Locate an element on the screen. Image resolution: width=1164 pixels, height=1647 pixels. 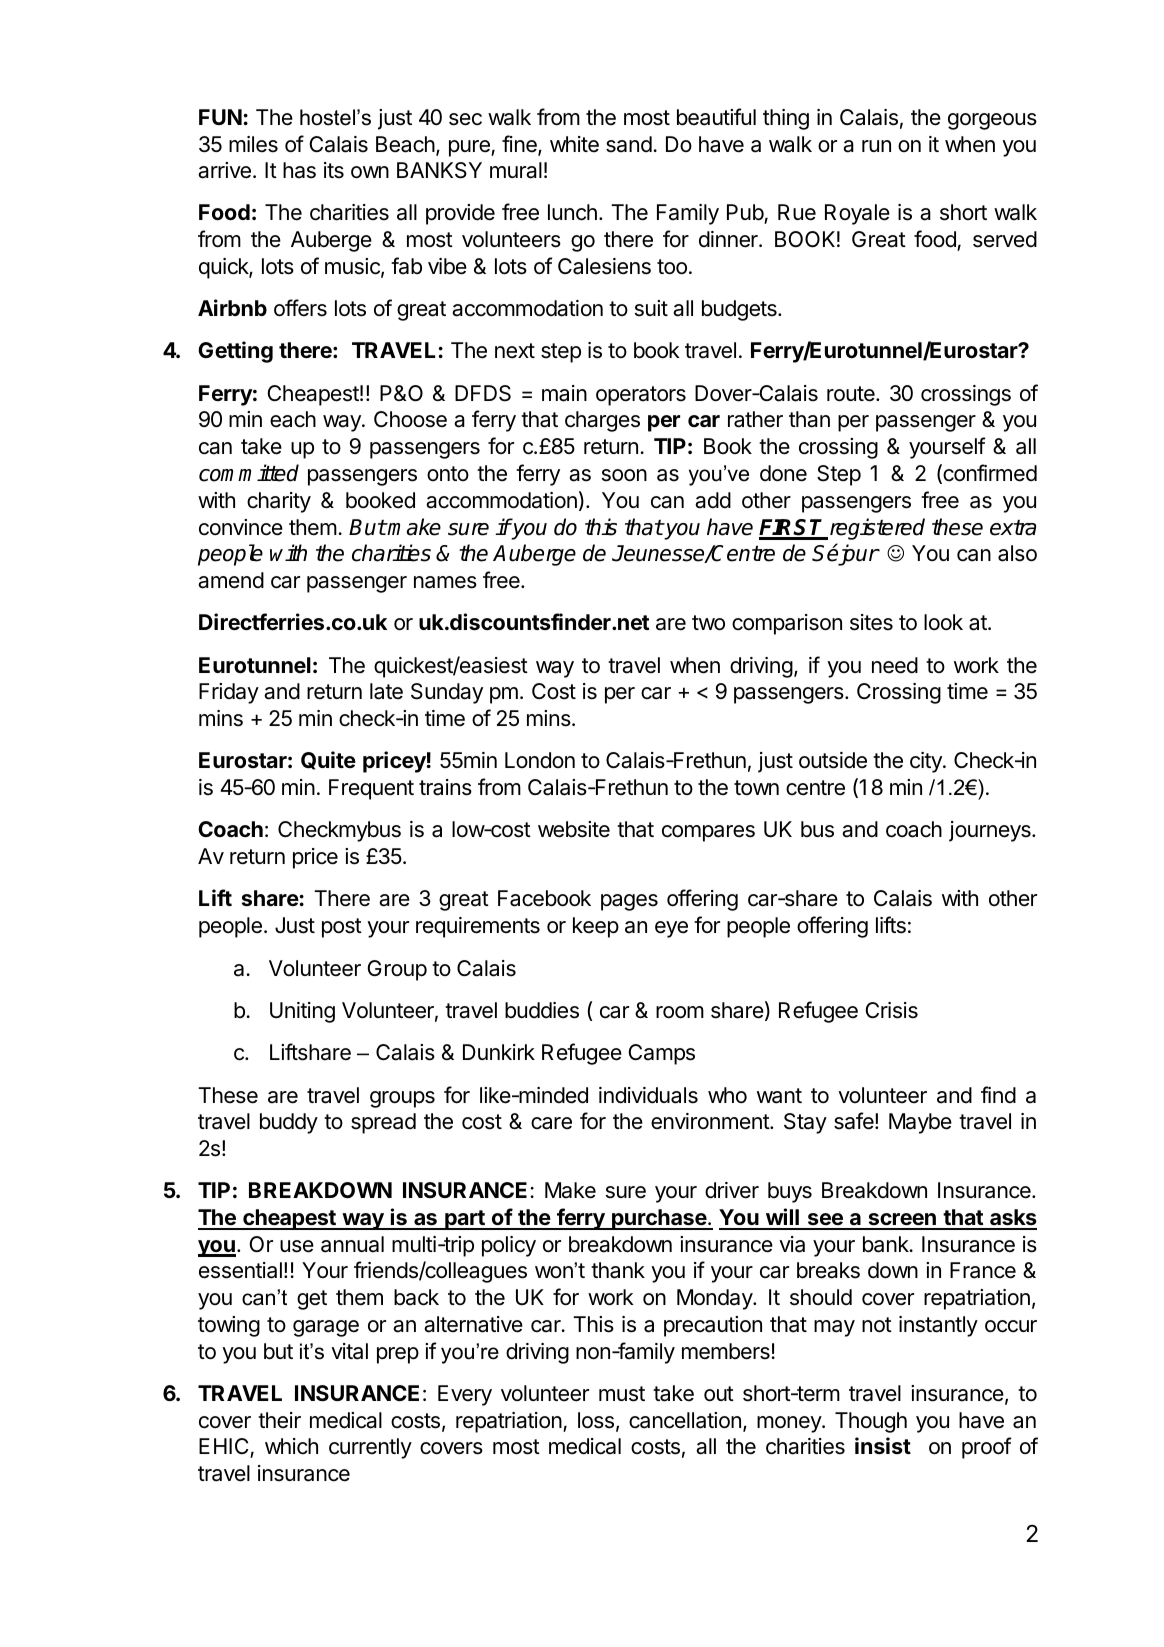
Quite is located at coordinates (328, 760).
